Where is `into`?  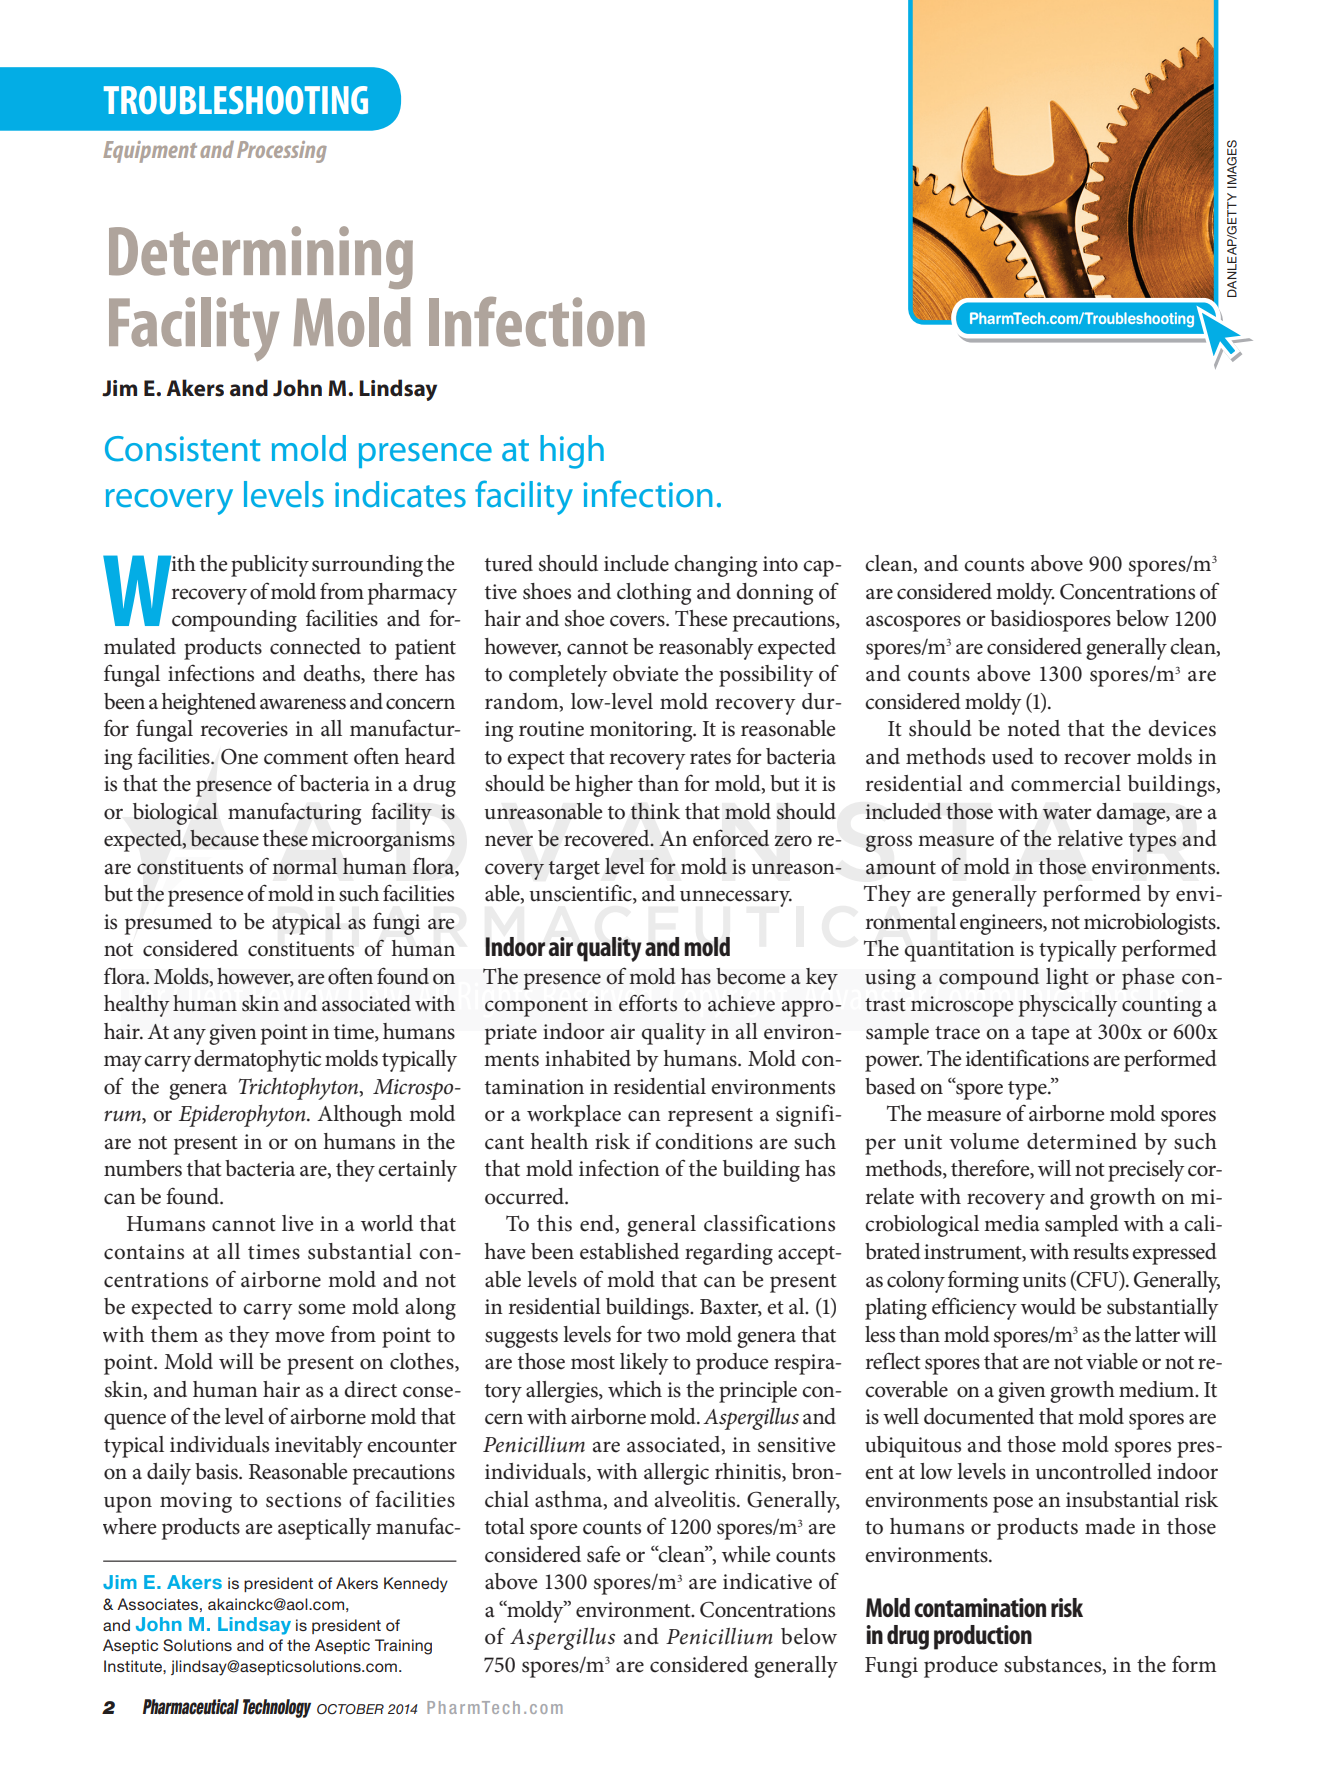
into is located at coordinates (780, 564).
